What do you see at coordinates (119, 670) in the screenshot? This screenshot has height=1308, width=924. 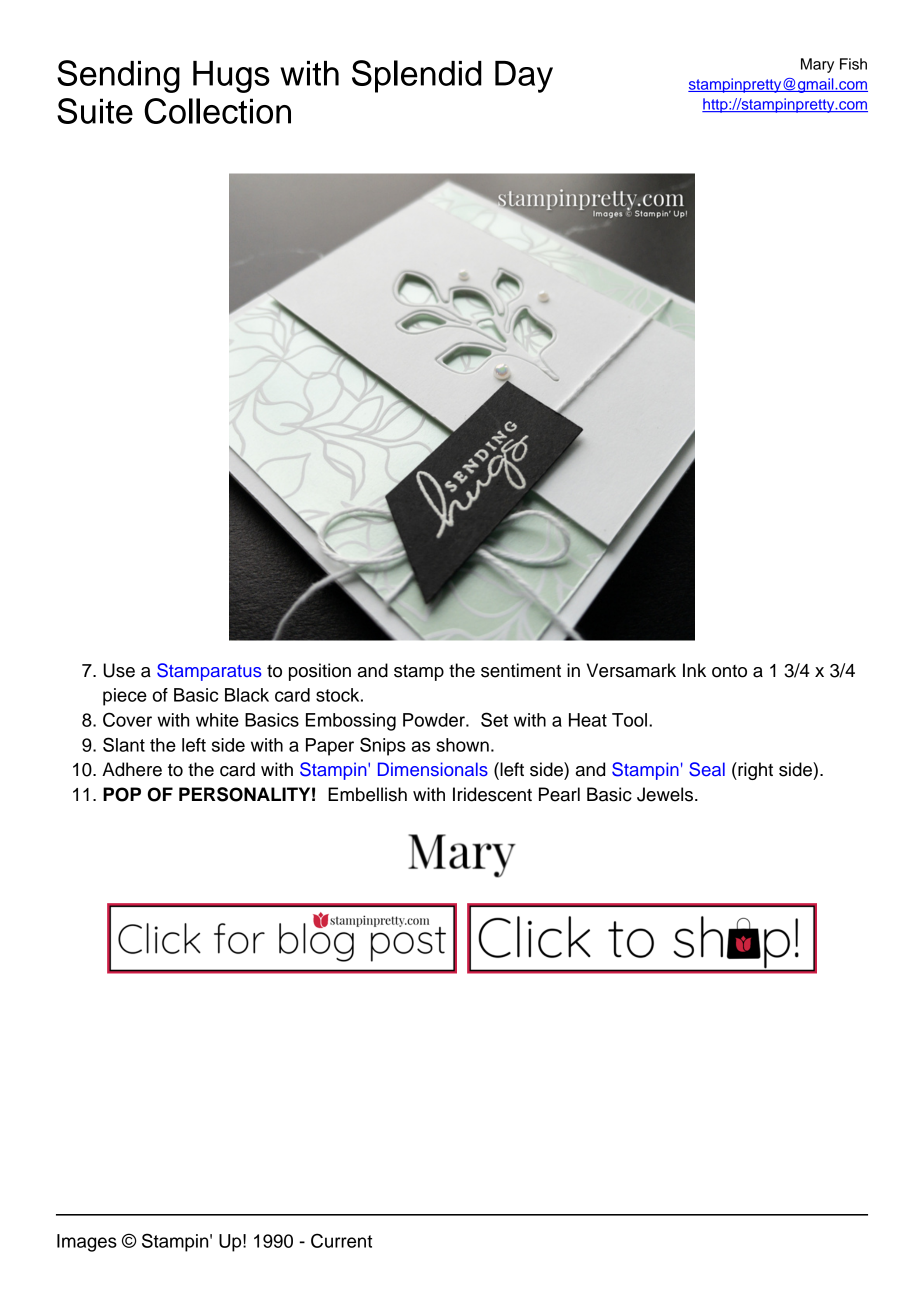 I see `Use` at bounding box center [119, 670].
